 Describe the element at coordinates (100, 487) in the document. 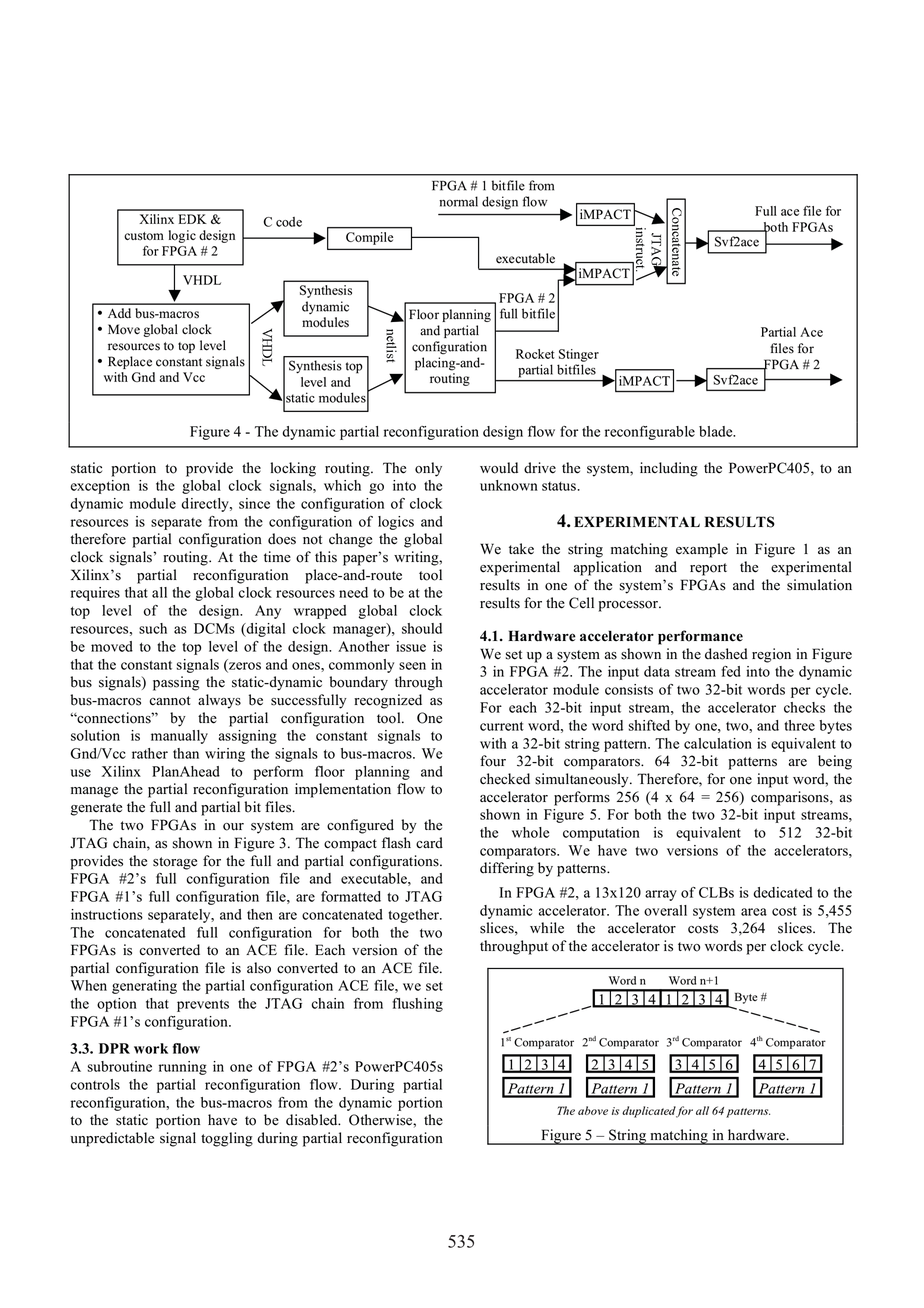

I see `exception` at that location.
